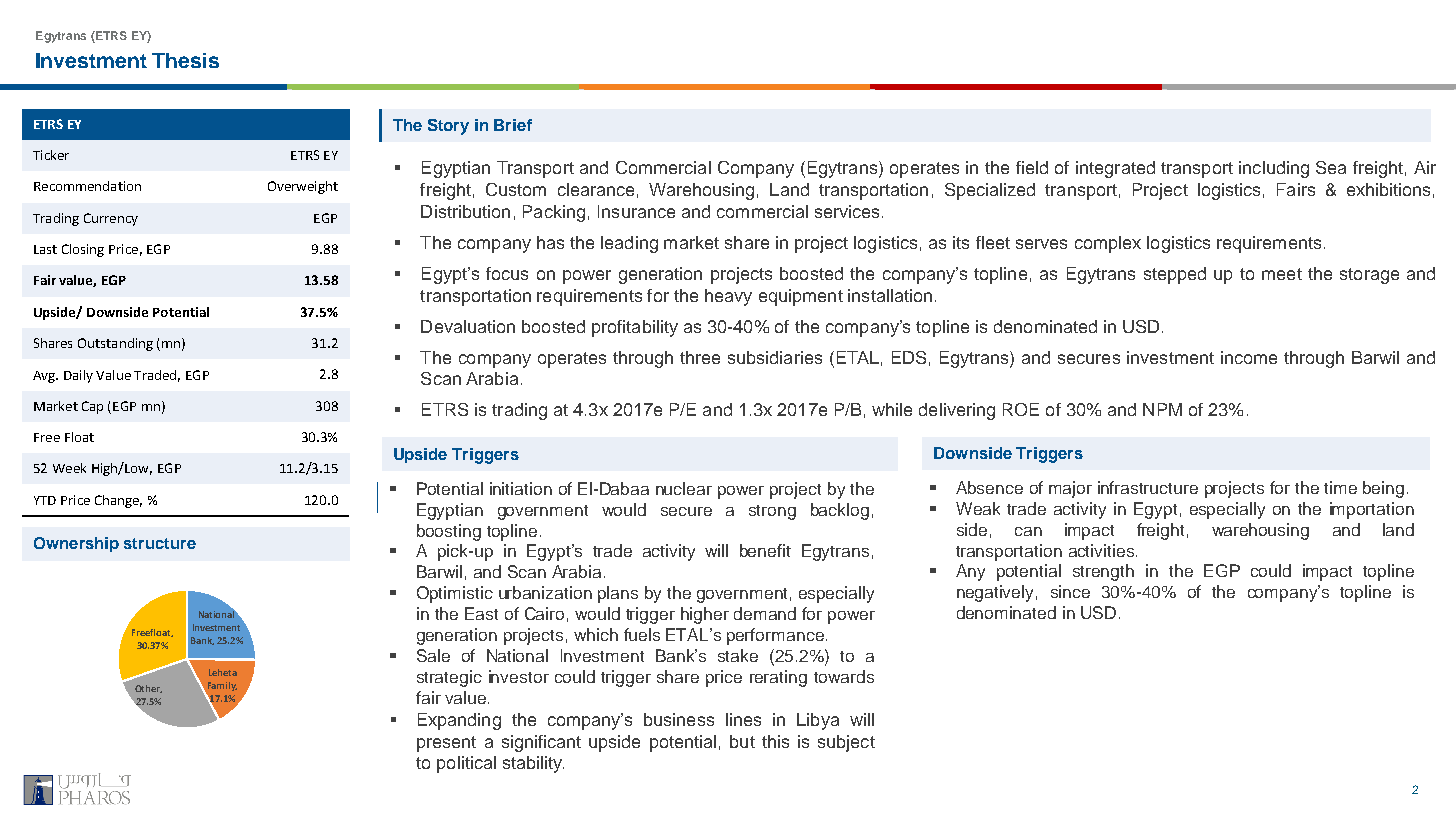 The height and width of the document is (819, 1456). What do you see at coordinates (892, 409) in the document?
I see `while` at bounding box center [892, 409].
